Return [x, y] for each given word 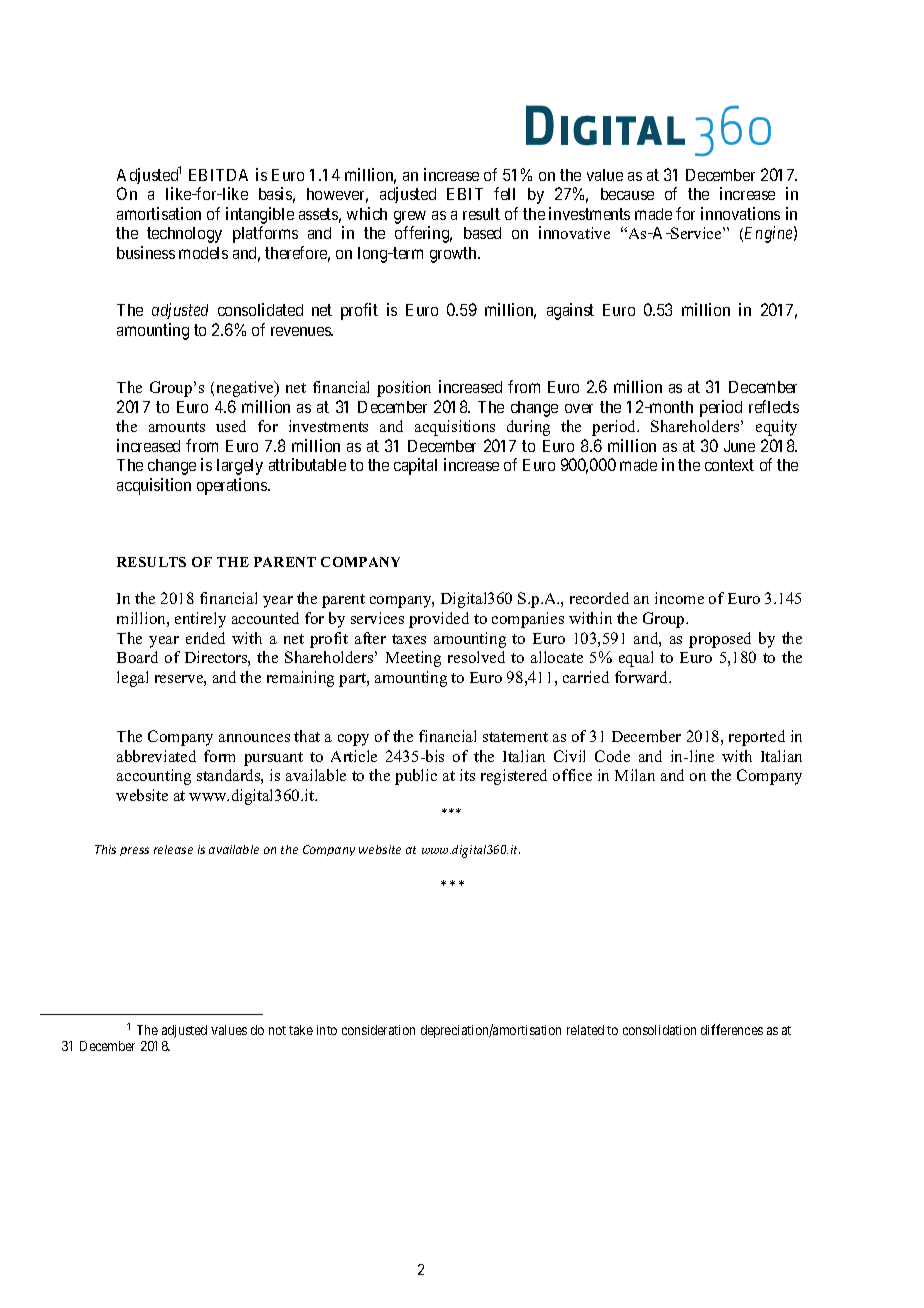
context [729, 465]
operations [233, 486]
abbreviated [156, 756]
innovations [740, 213]
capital [415, 466]
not [277, 1030]
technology [184, 235]
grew [411, 219]
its [467, 775]
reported [757, 738]
